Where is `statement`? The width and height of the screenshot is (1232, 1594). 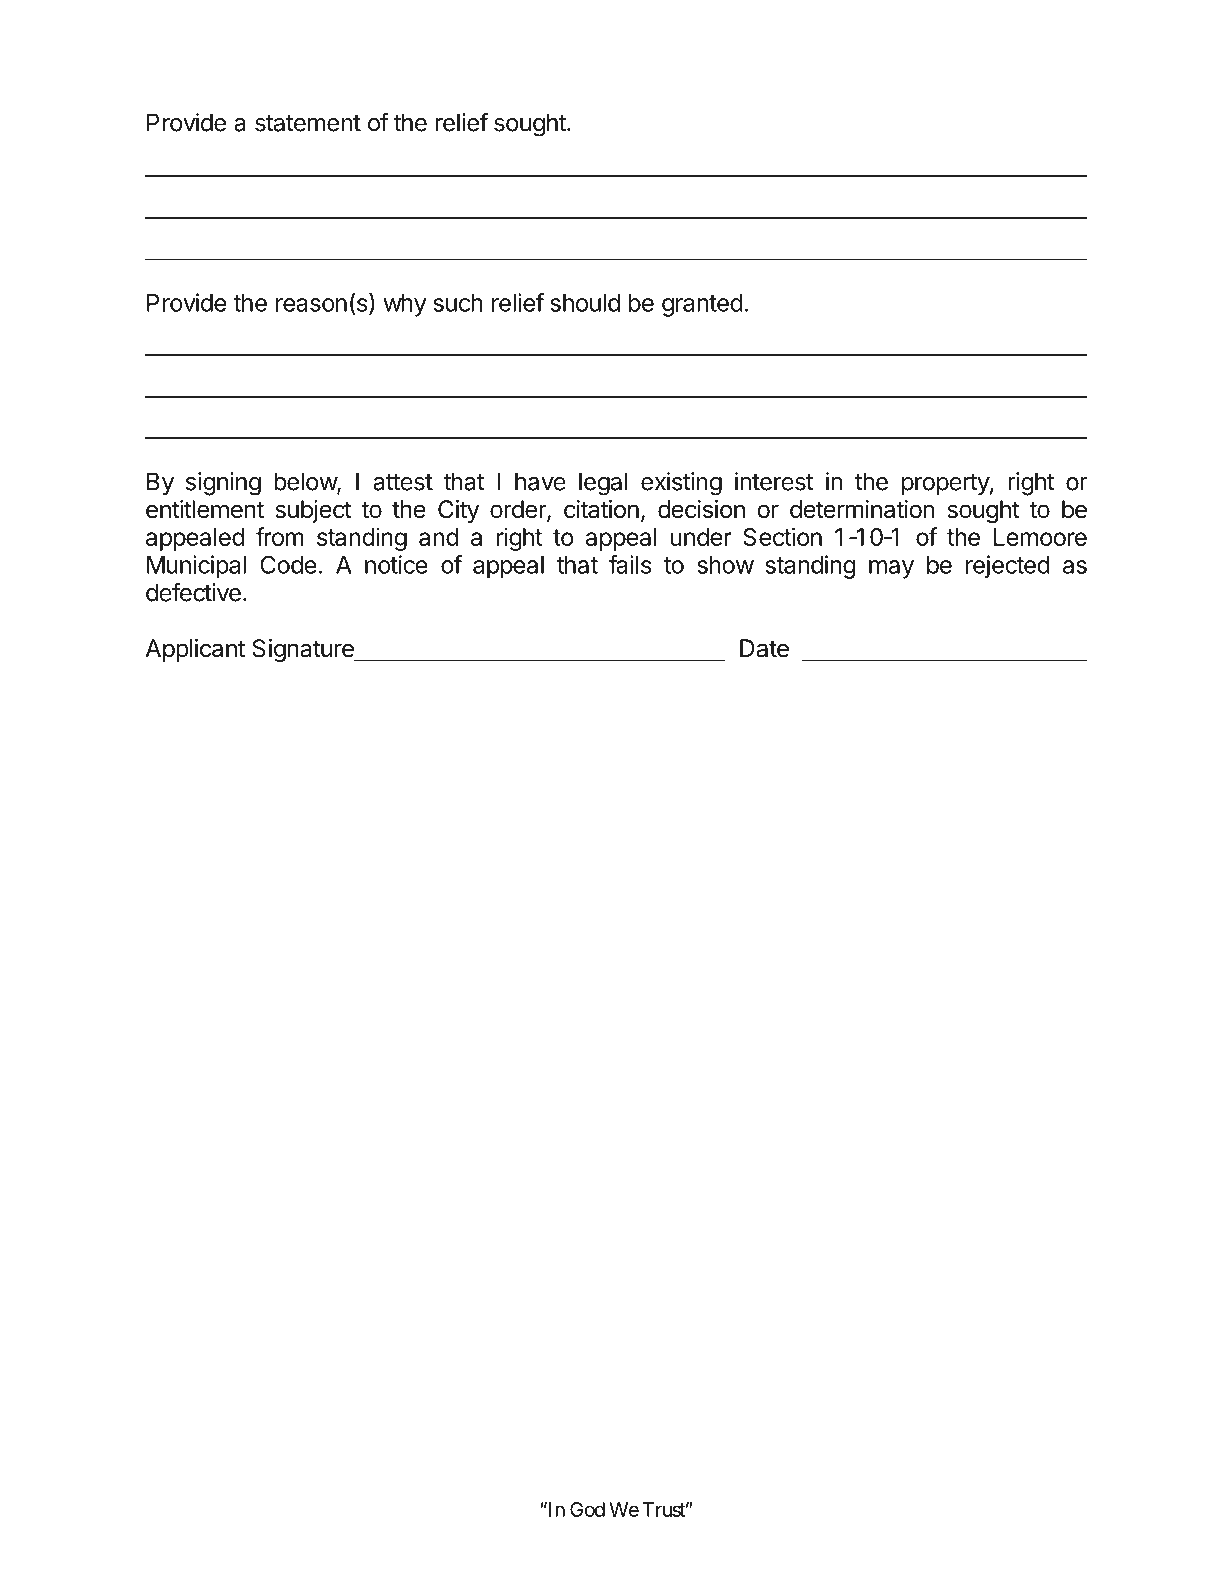 statement is located at coordinates (308, 123).
